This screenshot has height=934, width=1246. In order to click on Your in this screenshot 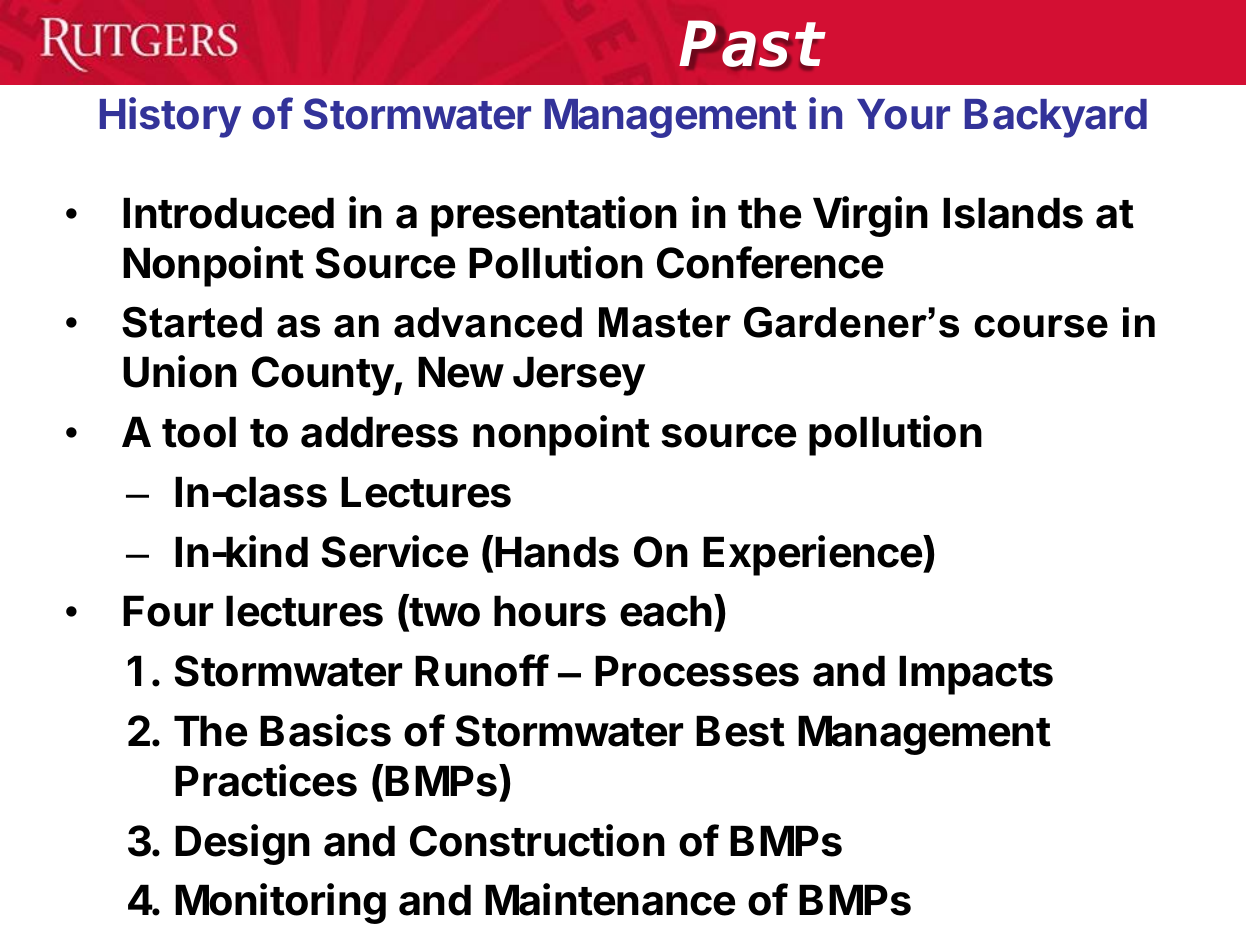, I will do `click(903, 114)`.
